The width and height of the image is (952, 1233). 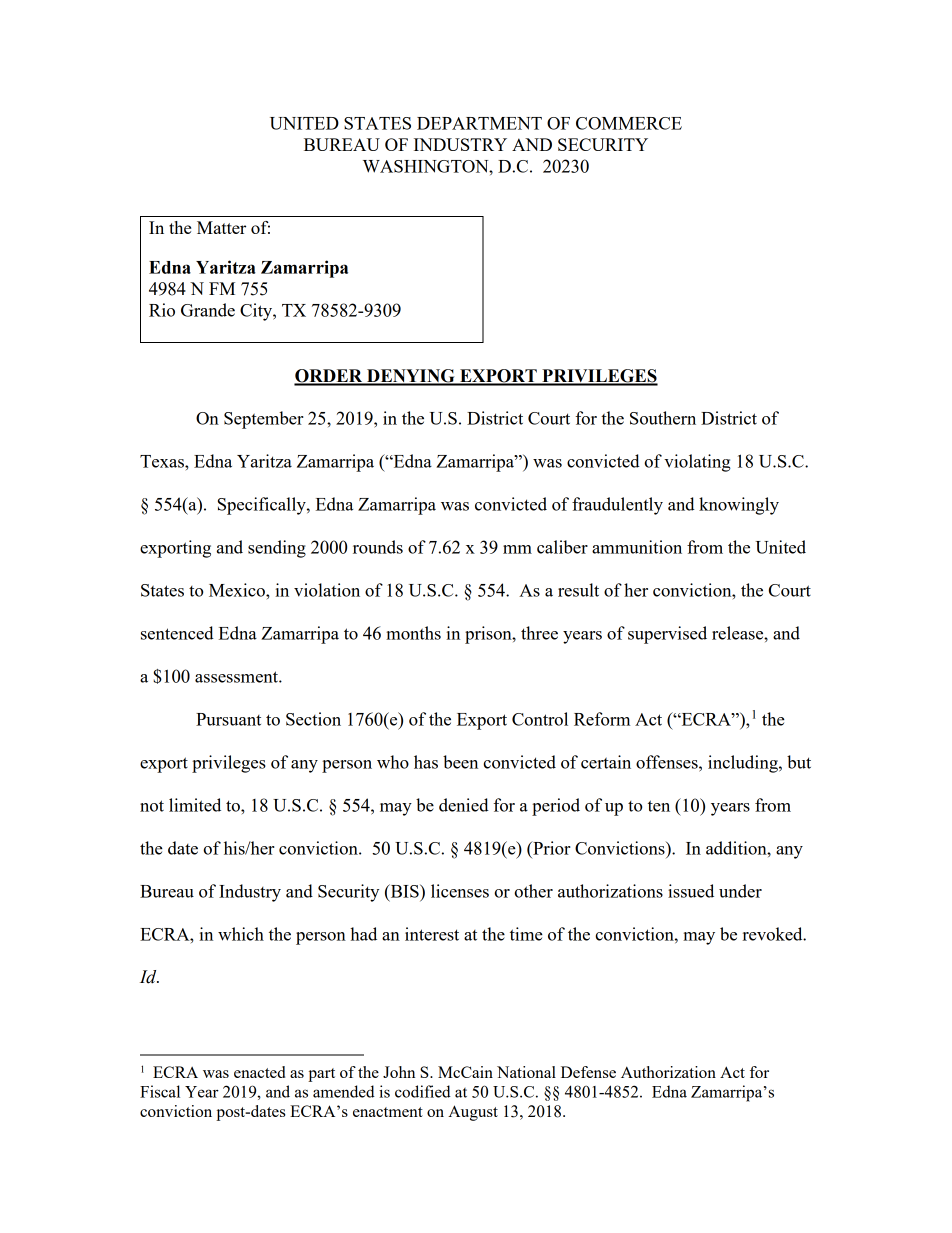 What do you see at coordinates (259, 1072) in the image?
I see `enacted` at bounding box center [259, 1072].
